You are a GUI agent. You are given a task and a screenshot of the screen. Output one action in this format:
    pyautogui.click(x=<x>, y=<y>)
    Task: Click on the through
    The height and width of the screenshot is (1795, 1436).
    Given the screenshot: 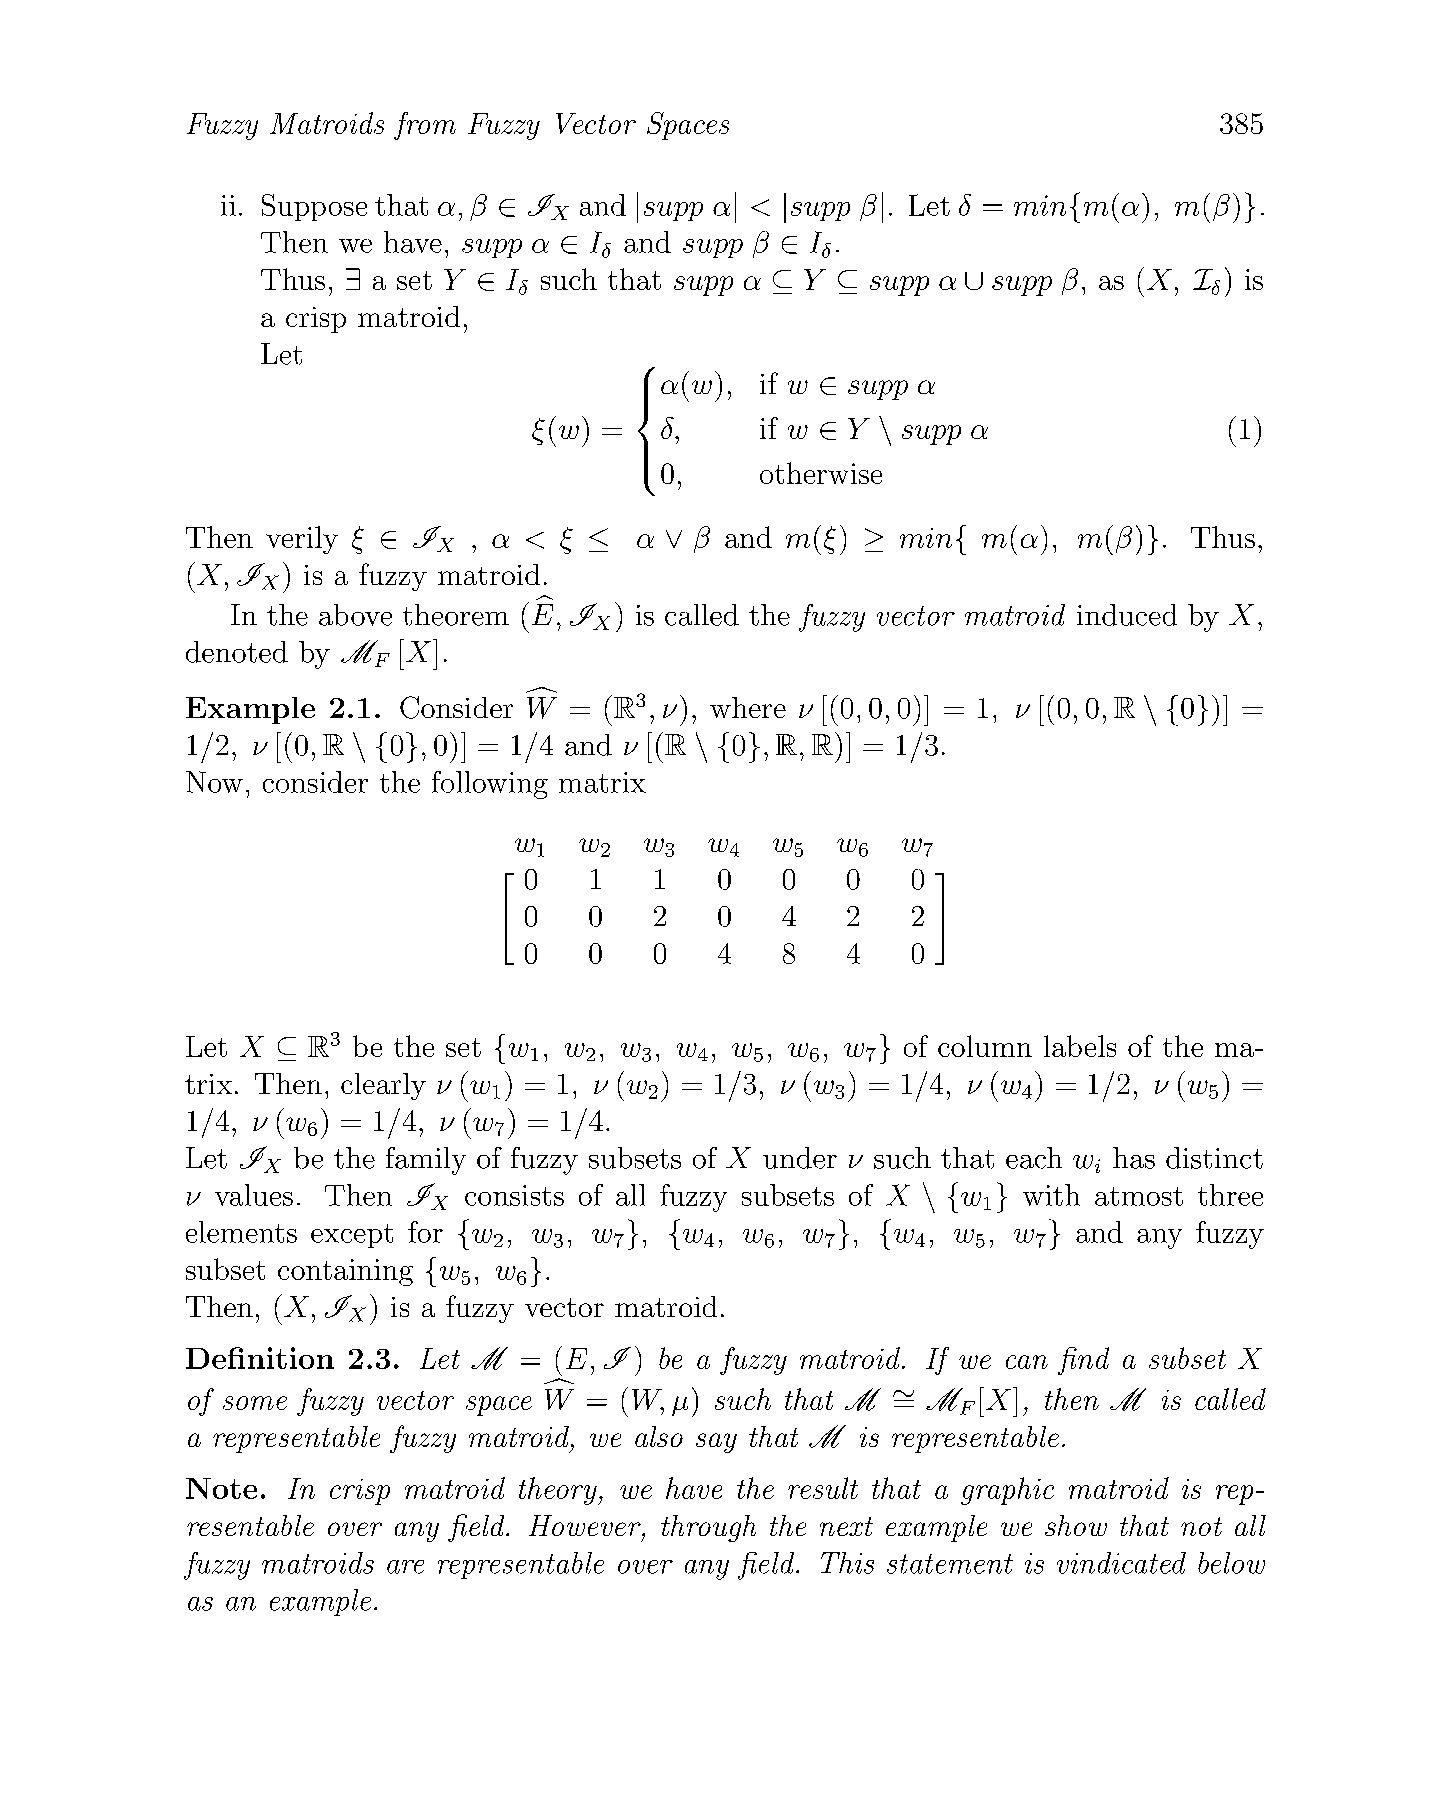 What is the action you would take?
    pyautogui.click(x=708, y=1528)
